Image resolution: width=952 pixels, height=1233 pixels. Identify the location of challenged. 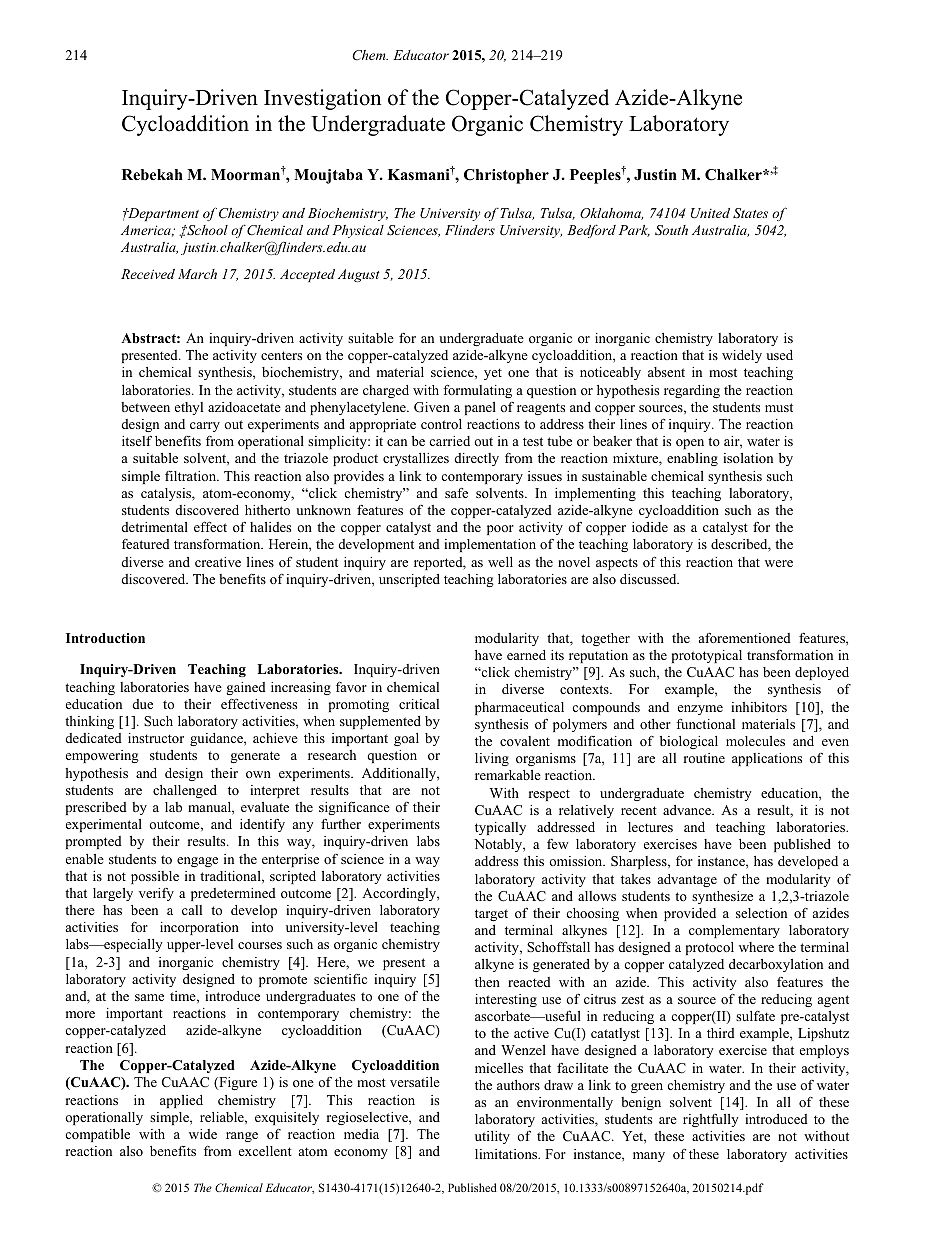
(185, 791).
